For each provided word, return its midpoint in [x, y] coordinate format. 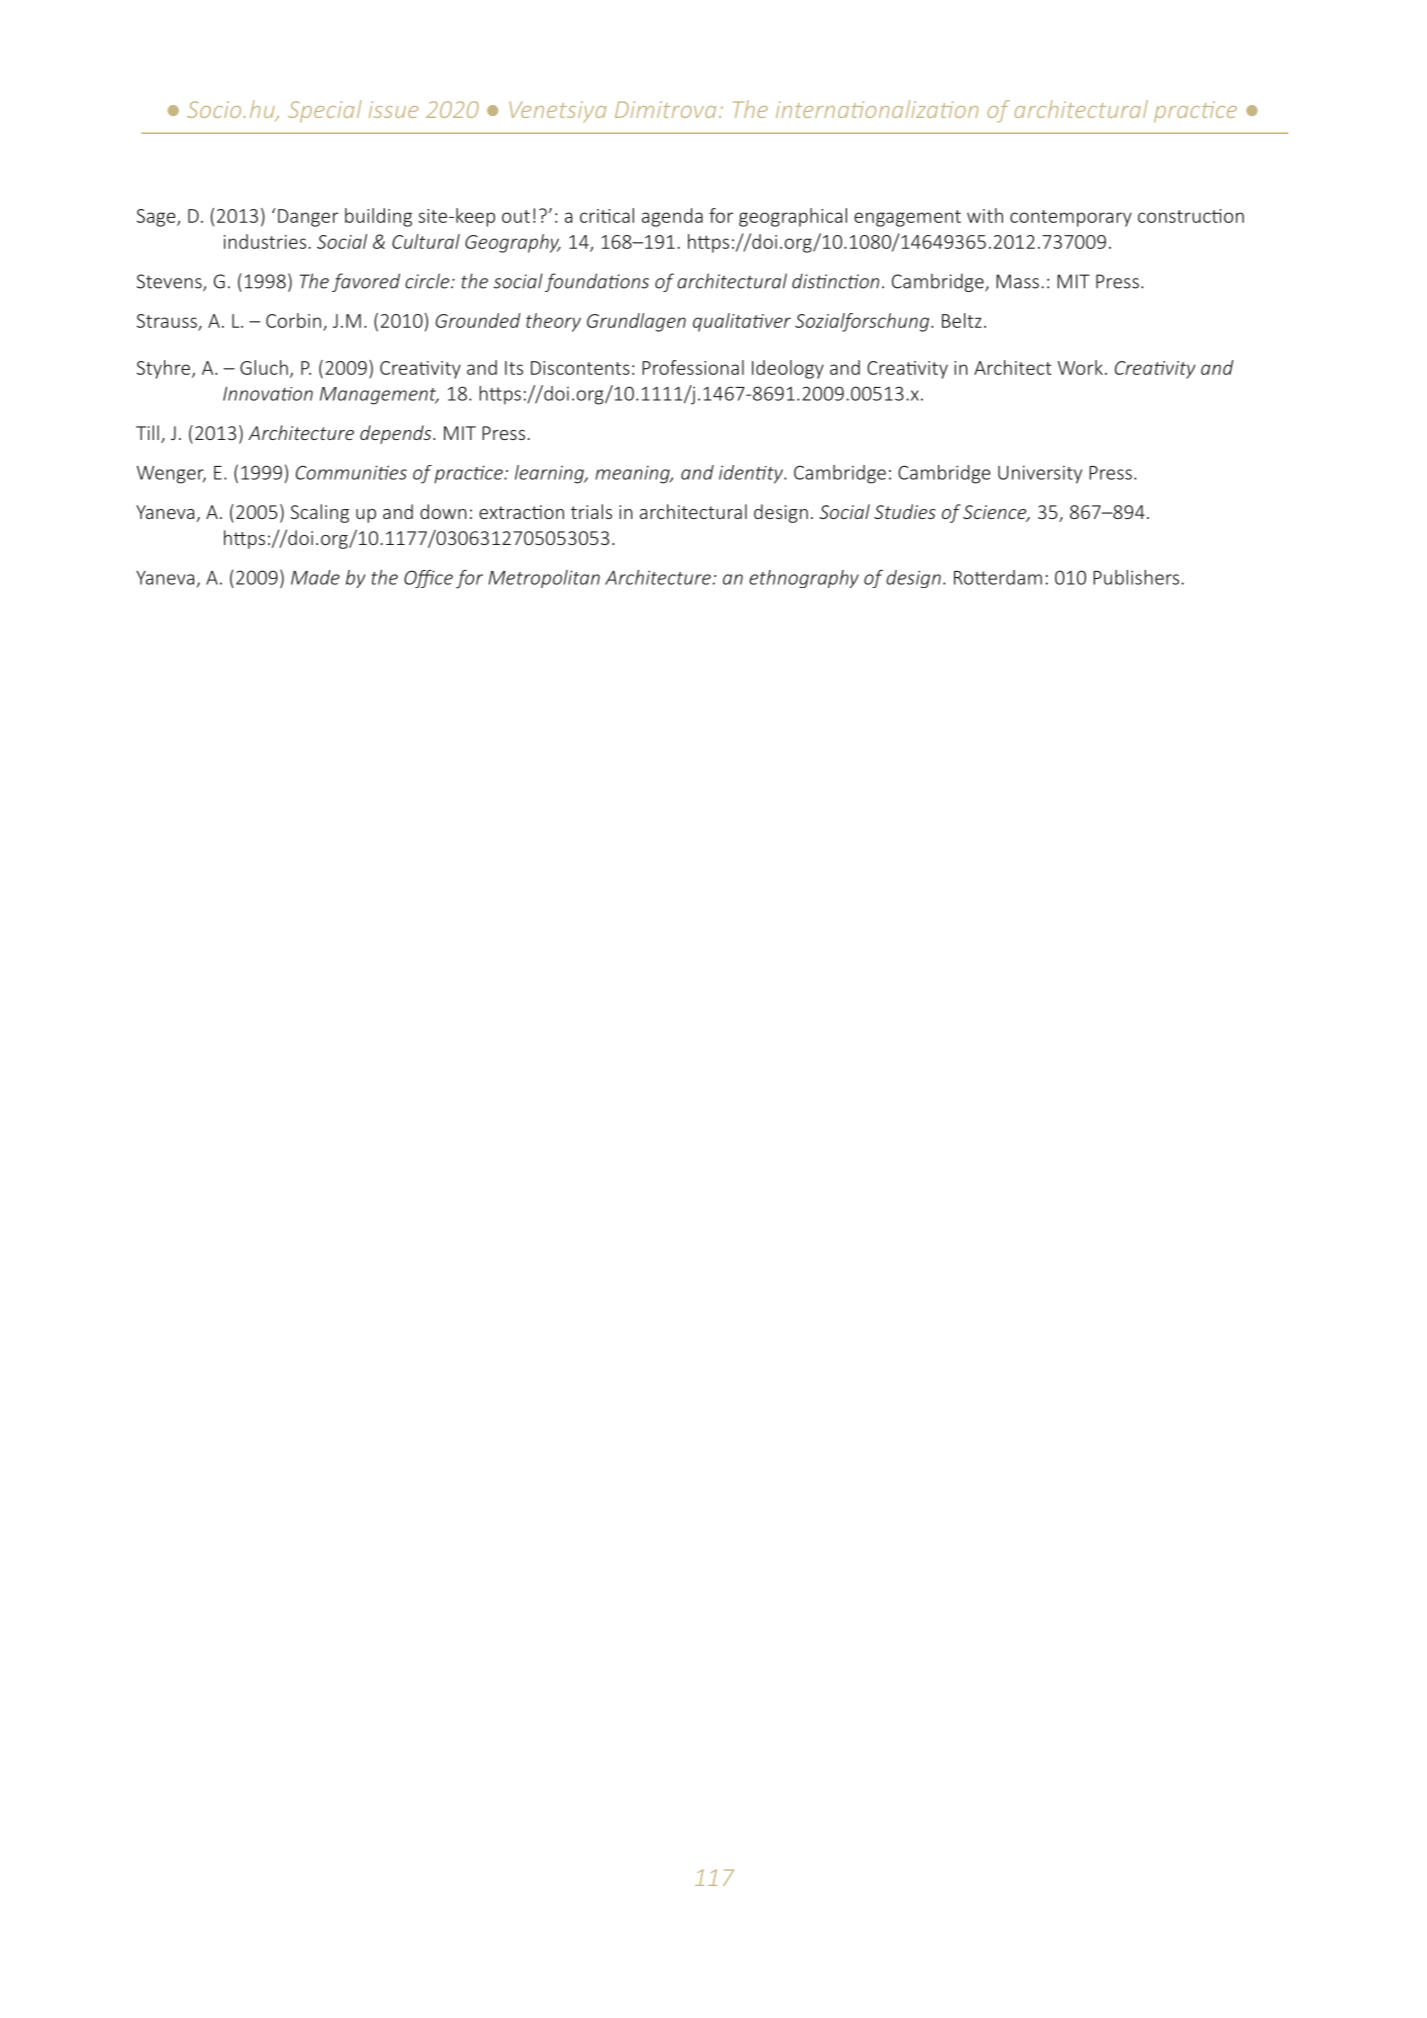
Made [315, 577]
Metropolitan [544, 579]
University [1040, 474]
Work [1080, 367]
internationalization [877, 109]
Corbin [293, 320]
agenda [672, 217]
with [985, 215]
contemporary [1071, 218]
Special [325, 111]
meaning [633, 475]
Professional [693, 367]
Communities [351, 472]
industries [265, 241]
